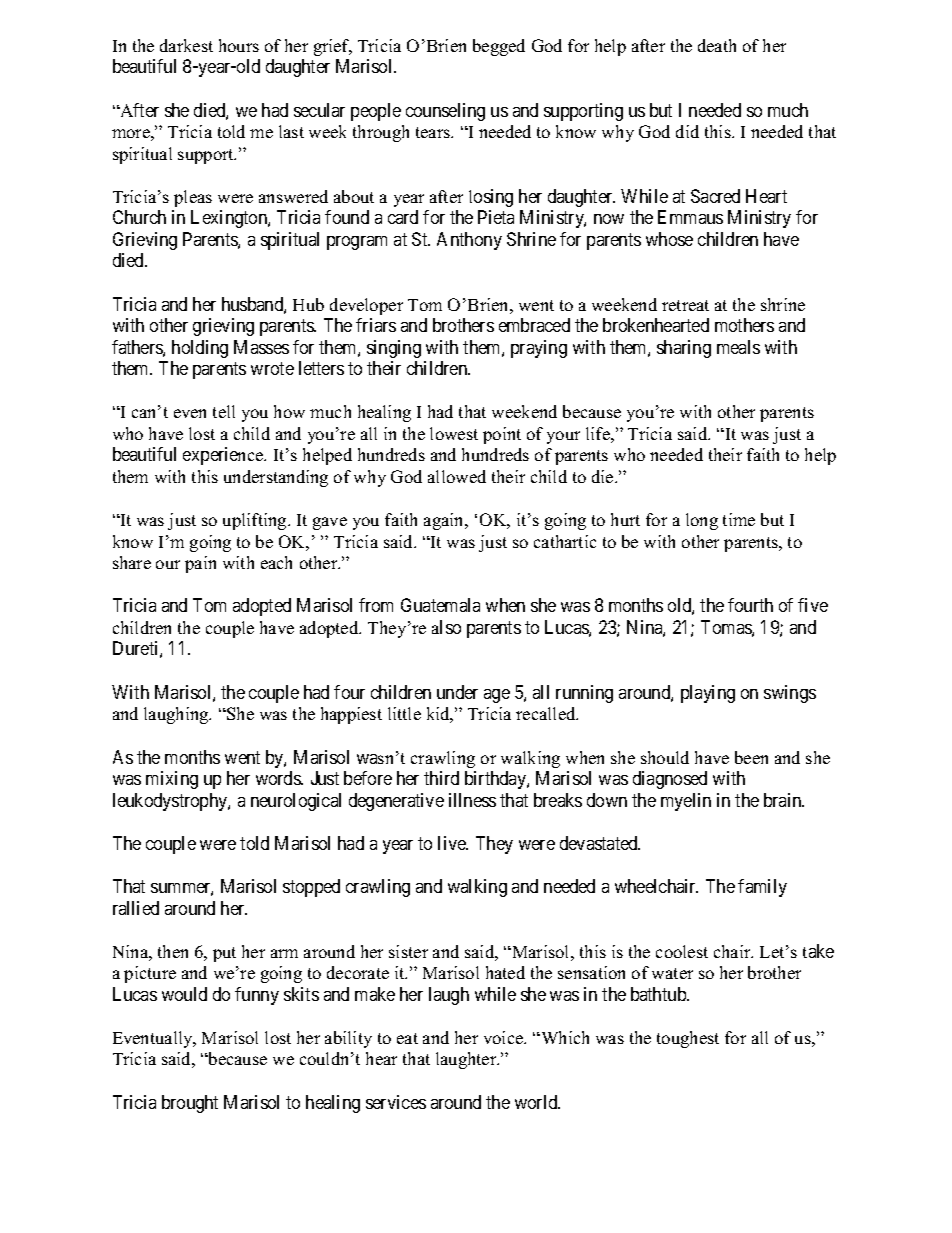  Describe the element at coordinates (688, 1039) in the screenshot. I see `toughest` at that location.
